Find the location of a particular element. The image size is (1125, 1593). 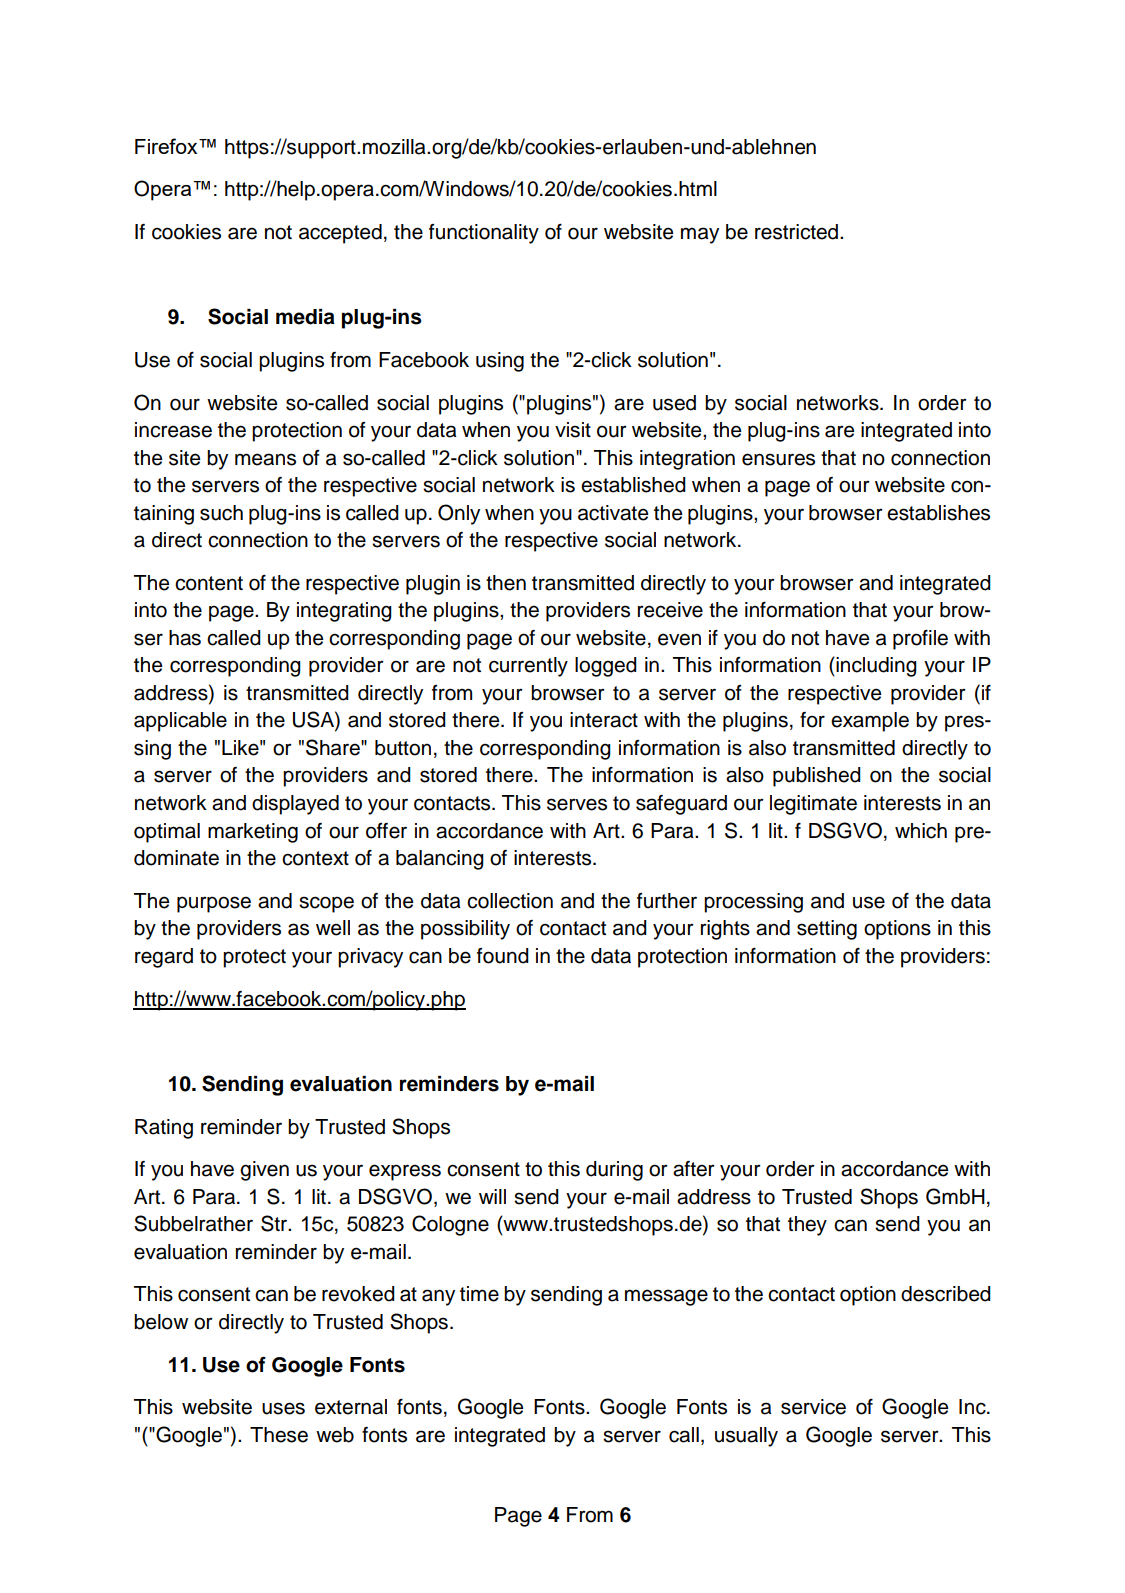

time is located at coordinates (479, 1294).
